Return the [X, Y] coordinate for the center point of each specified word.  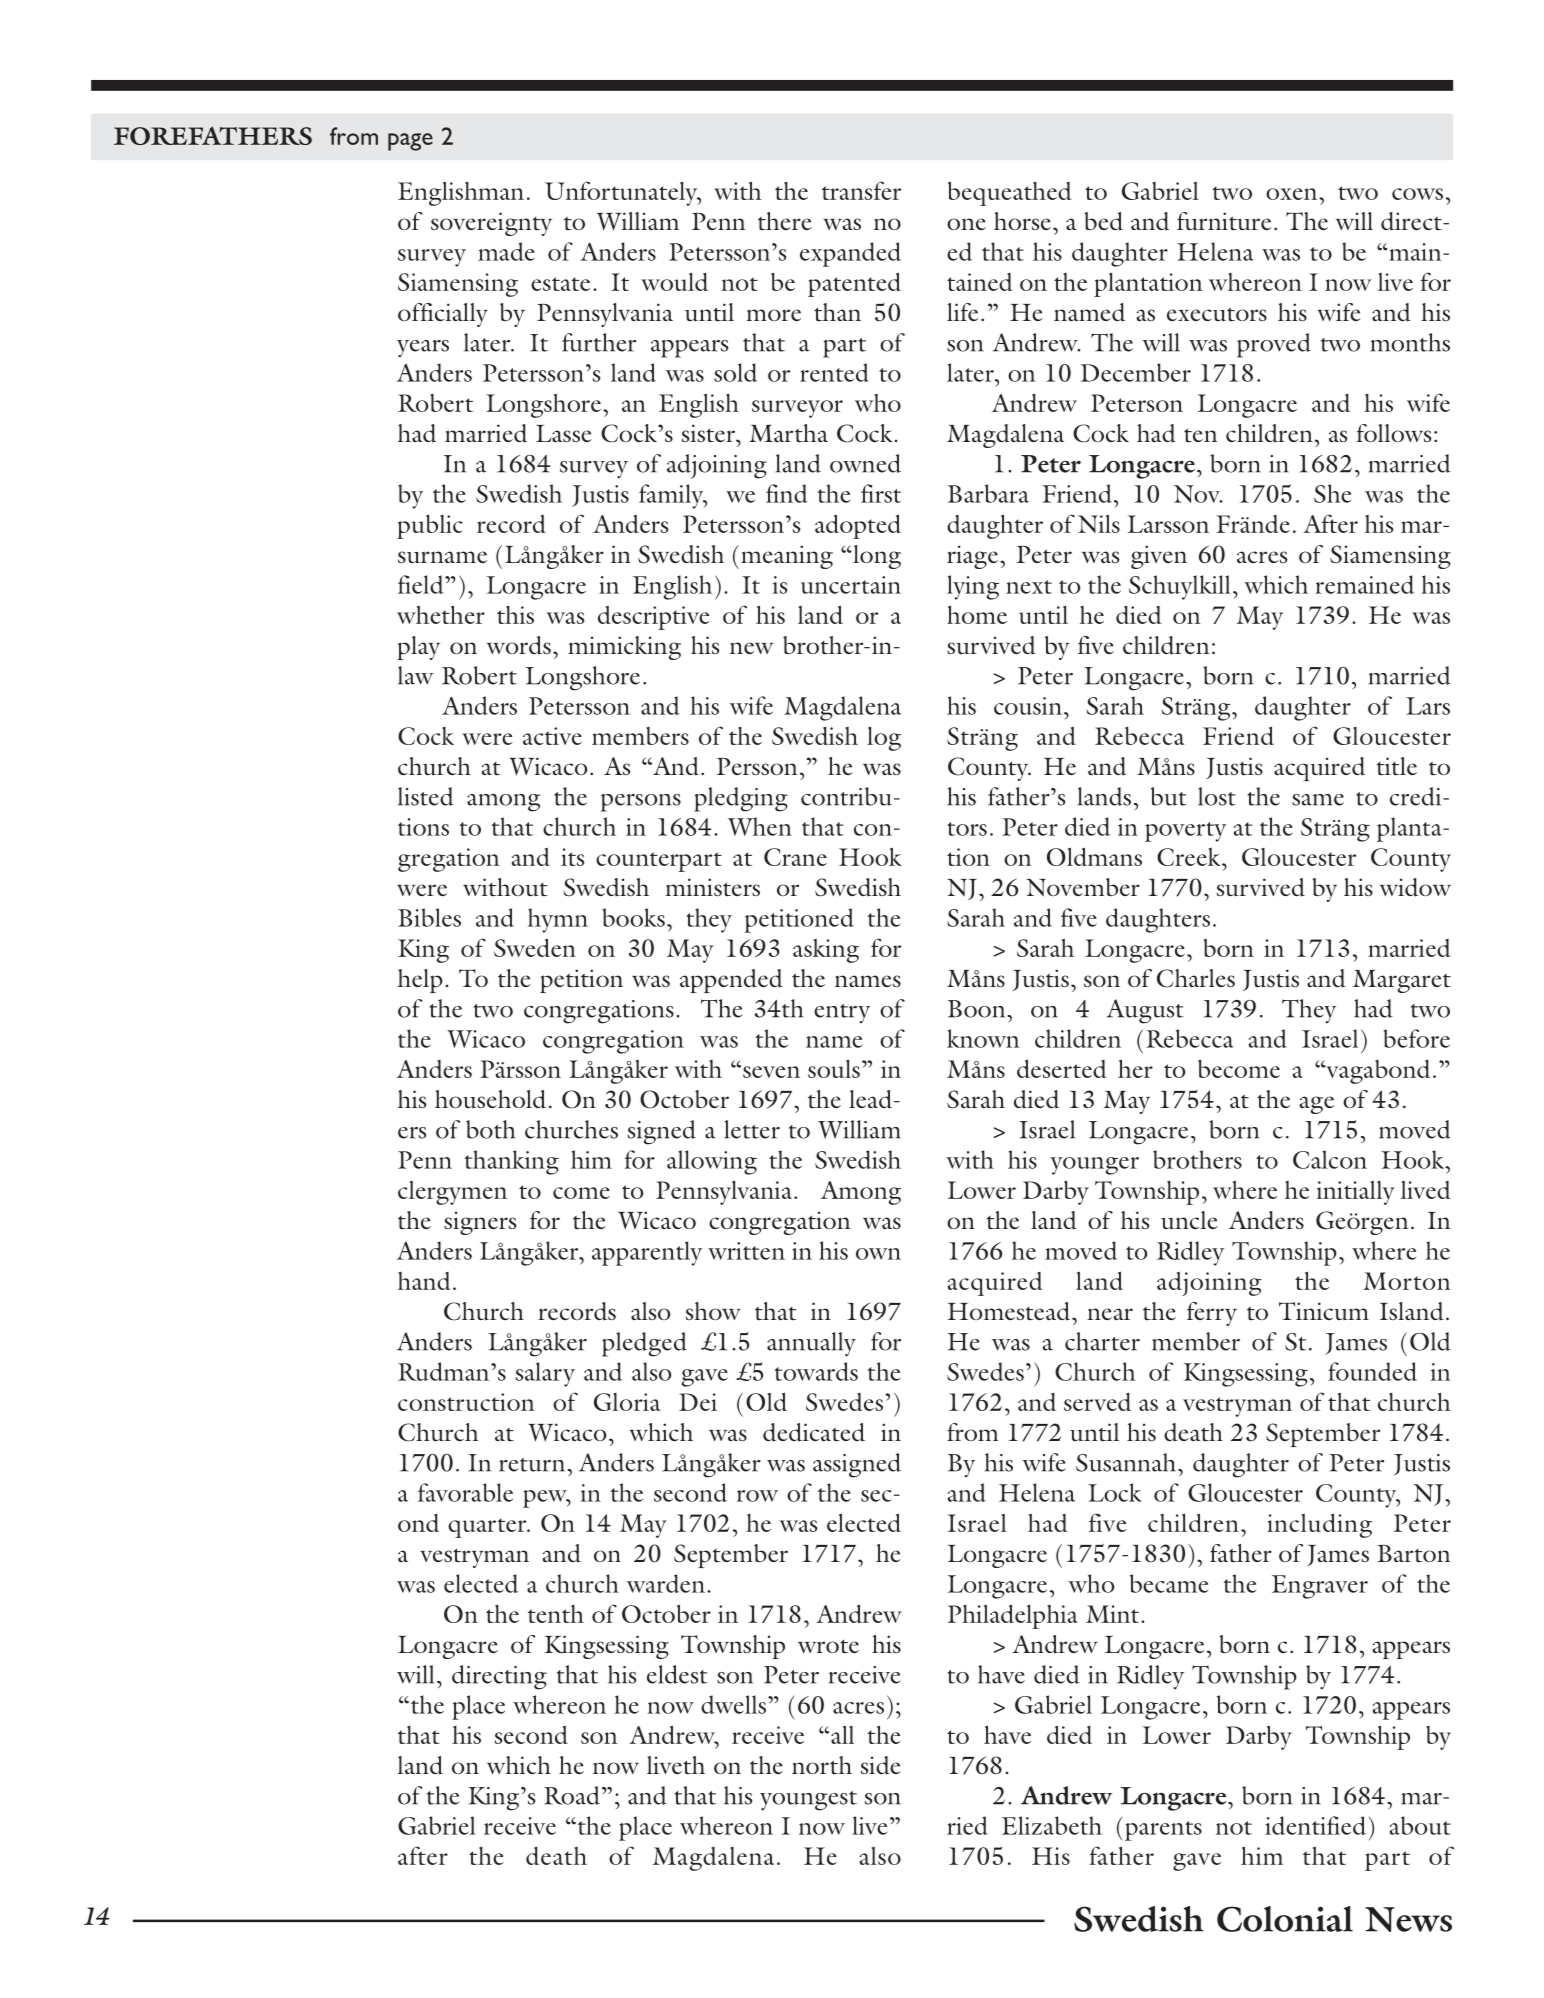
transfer [861, 190]
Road [572, 1795]
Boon [978, 1009]
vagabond [1377, 1072]
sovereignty [491, 224]
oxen [1293, 194]
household [490, 1099]
